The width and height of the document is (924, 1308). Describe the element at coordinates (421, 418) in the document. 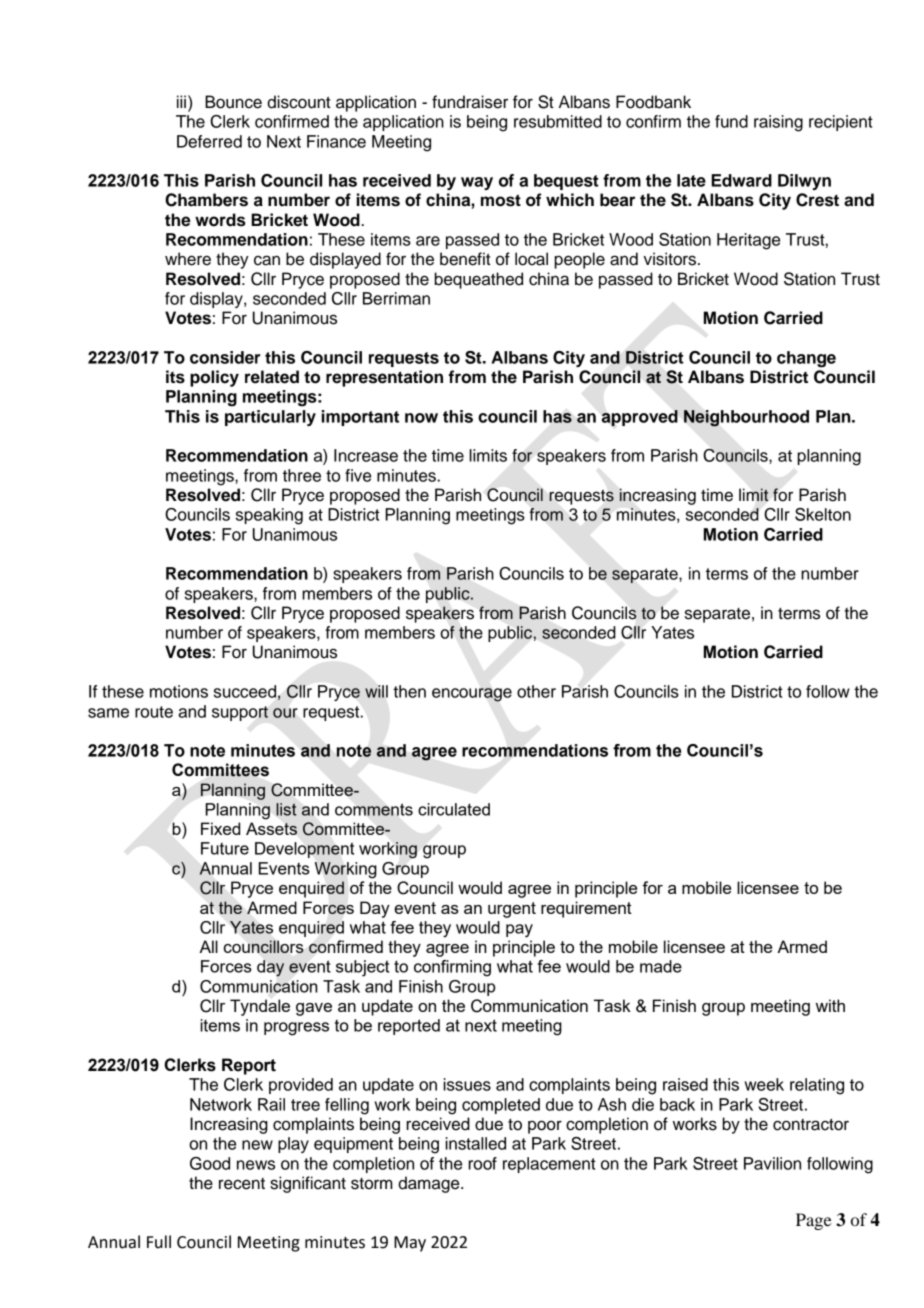

I see `now` at that location.
